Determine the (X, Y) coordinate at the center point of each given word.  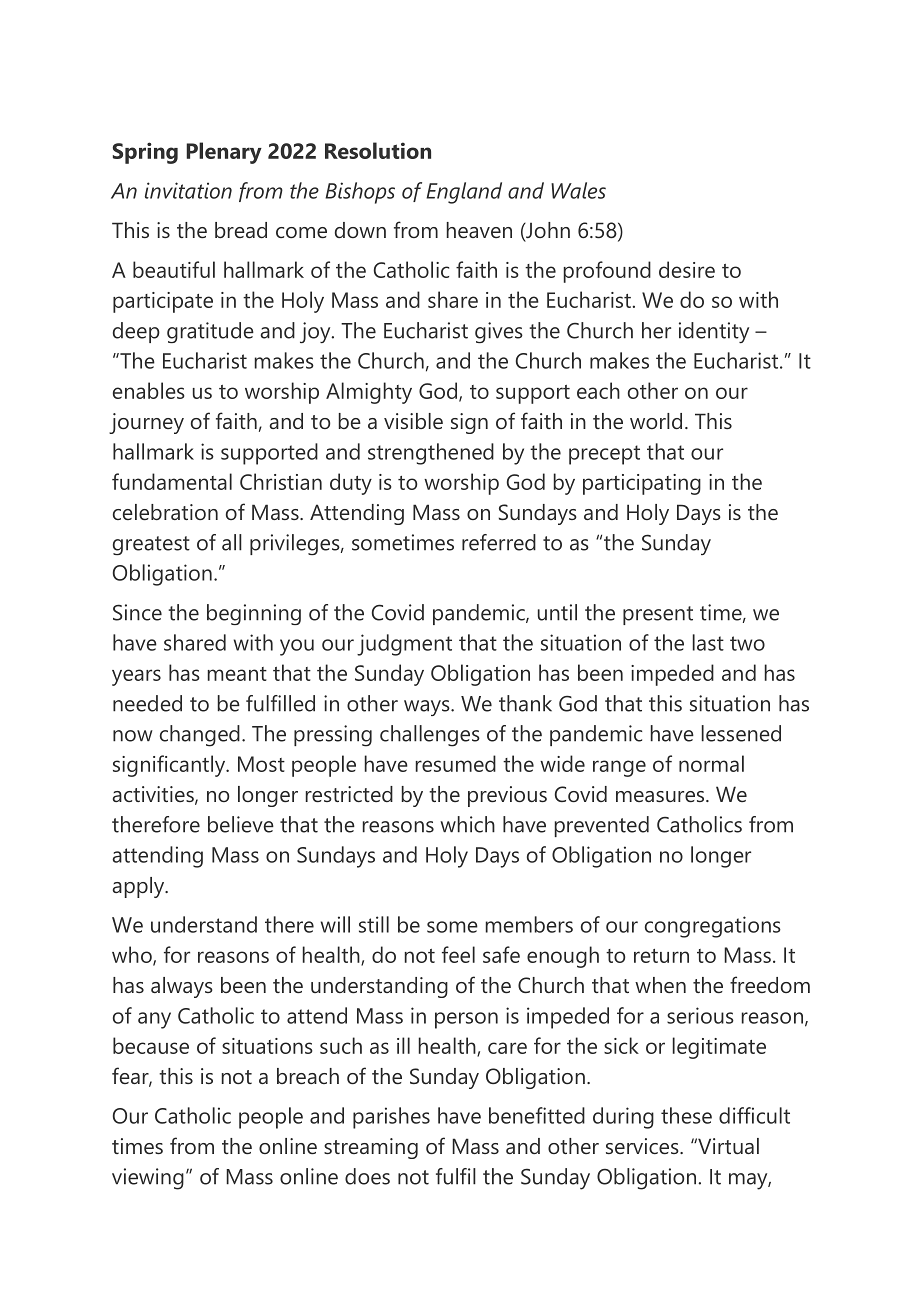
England (464, 193)
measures (661, 796)
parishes (391, 1118)
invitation (188, 190)
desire (687, 269)
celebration (165, 512)
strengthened (431, 454)
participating (642, 484)
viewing (148, 1179)
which (467, 824)
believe (241, 824)
